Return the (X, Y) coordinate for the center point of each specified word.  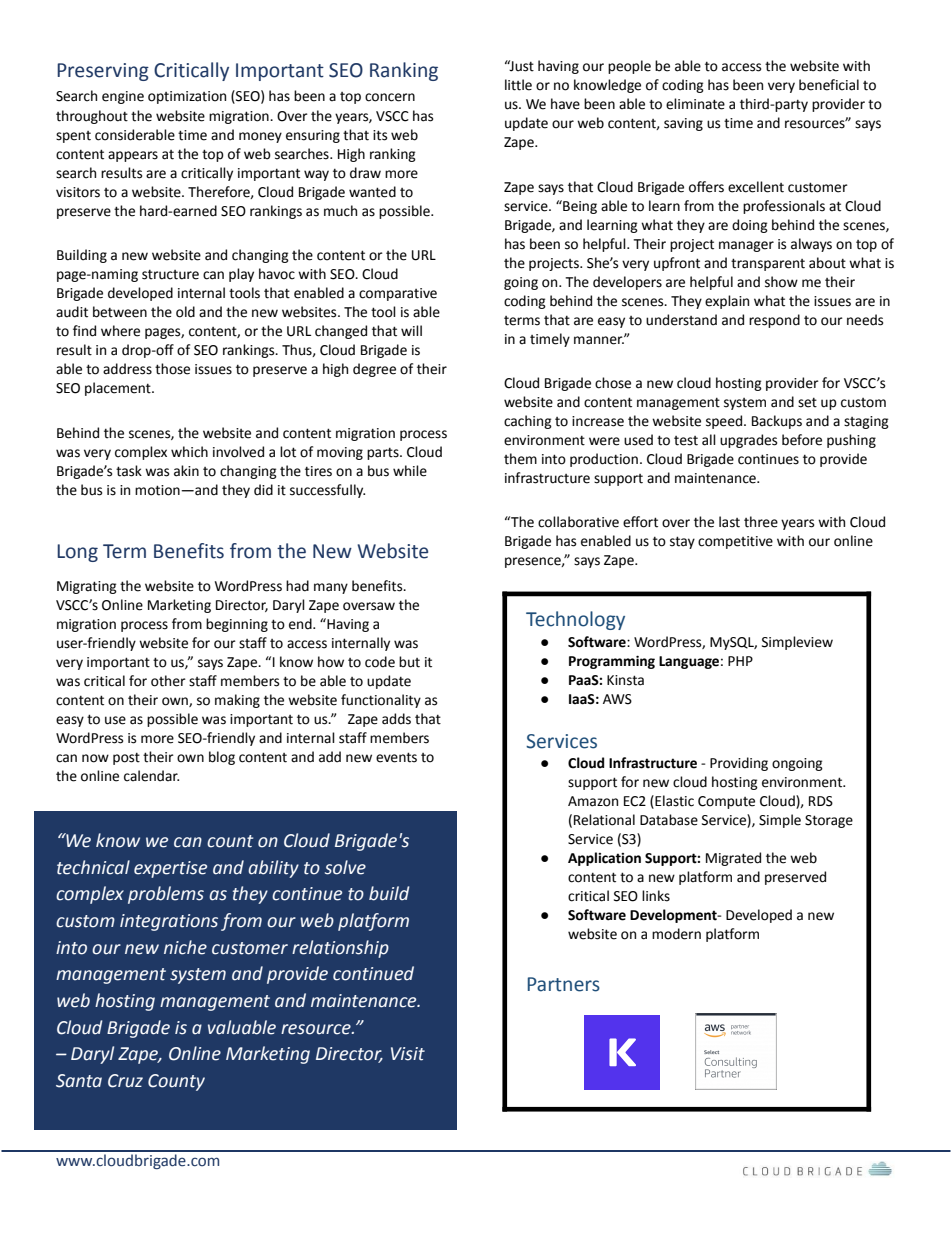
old (185, 312)
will (411, 330)
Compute (726, 802)
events (396, 757)
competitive (735, 542)
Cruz (125, 1081)
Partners (564, 984)
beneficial (829, 85)
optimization (187, 97)
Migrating (87, 587)
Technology (575, 620)
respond (774, 321)
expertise (170, 869)
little (518, 85)
